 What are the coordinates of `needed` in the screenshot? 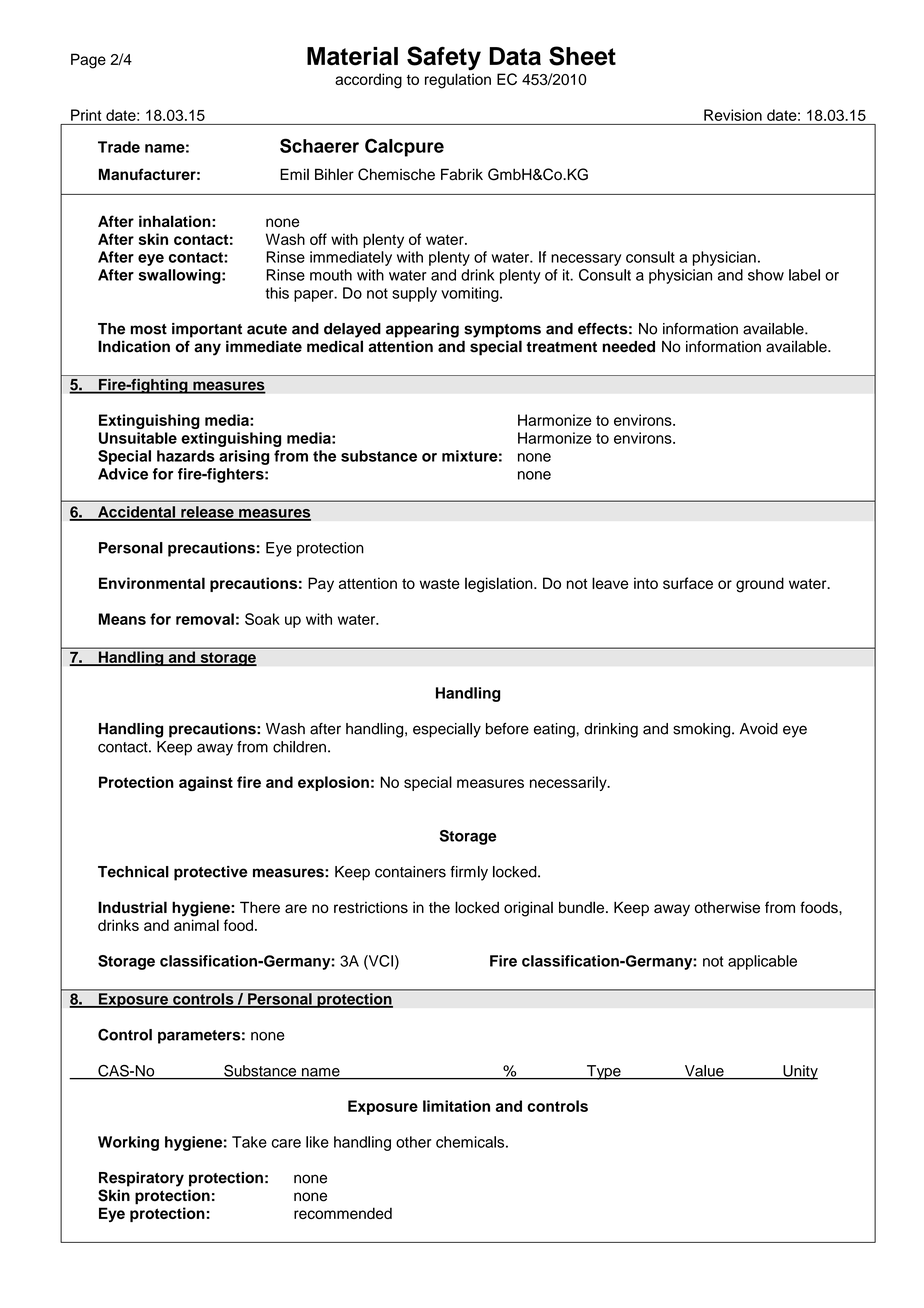 It's located at (628, 347).
